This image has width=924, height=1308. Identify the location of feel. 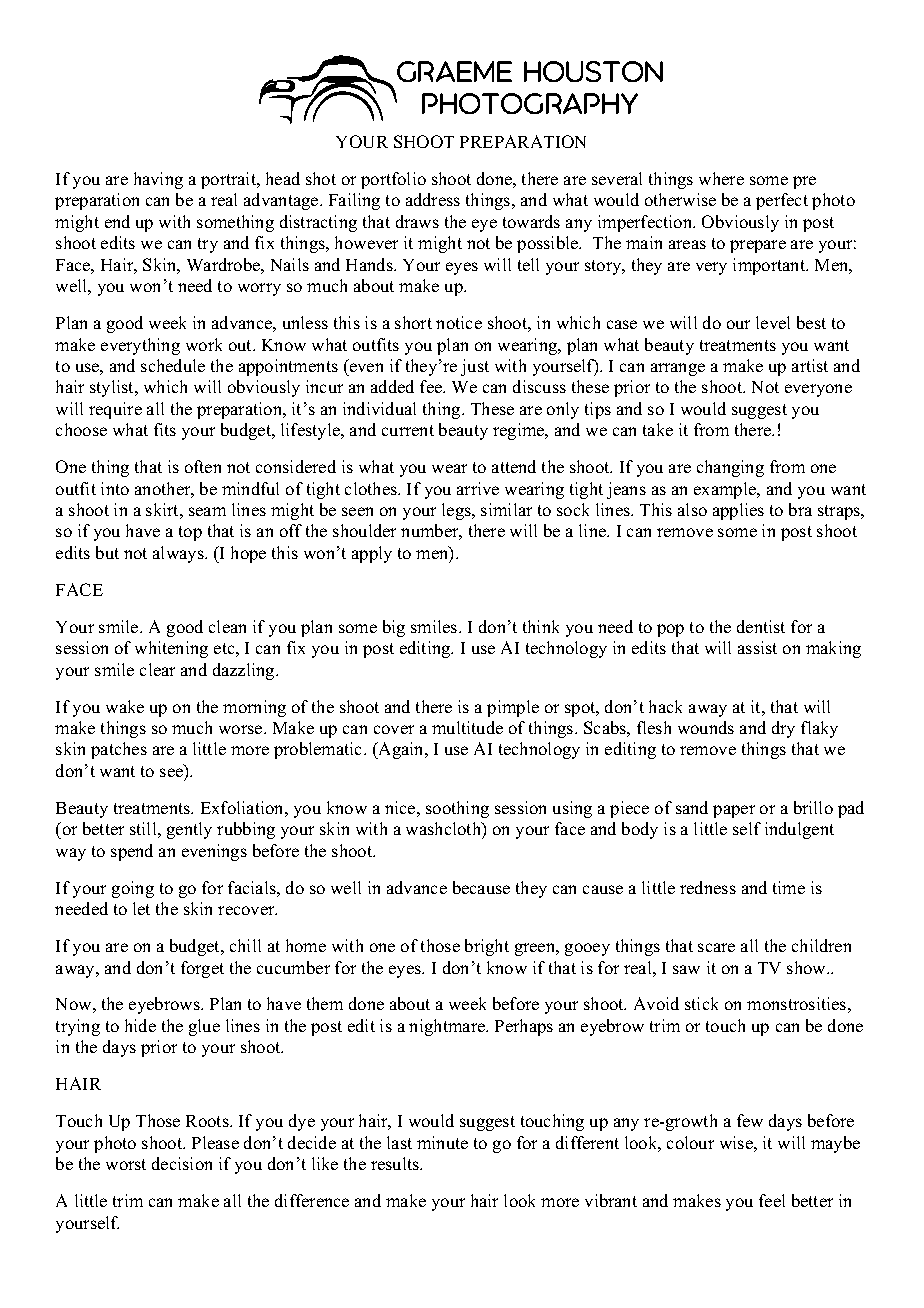
(772, 1200).
